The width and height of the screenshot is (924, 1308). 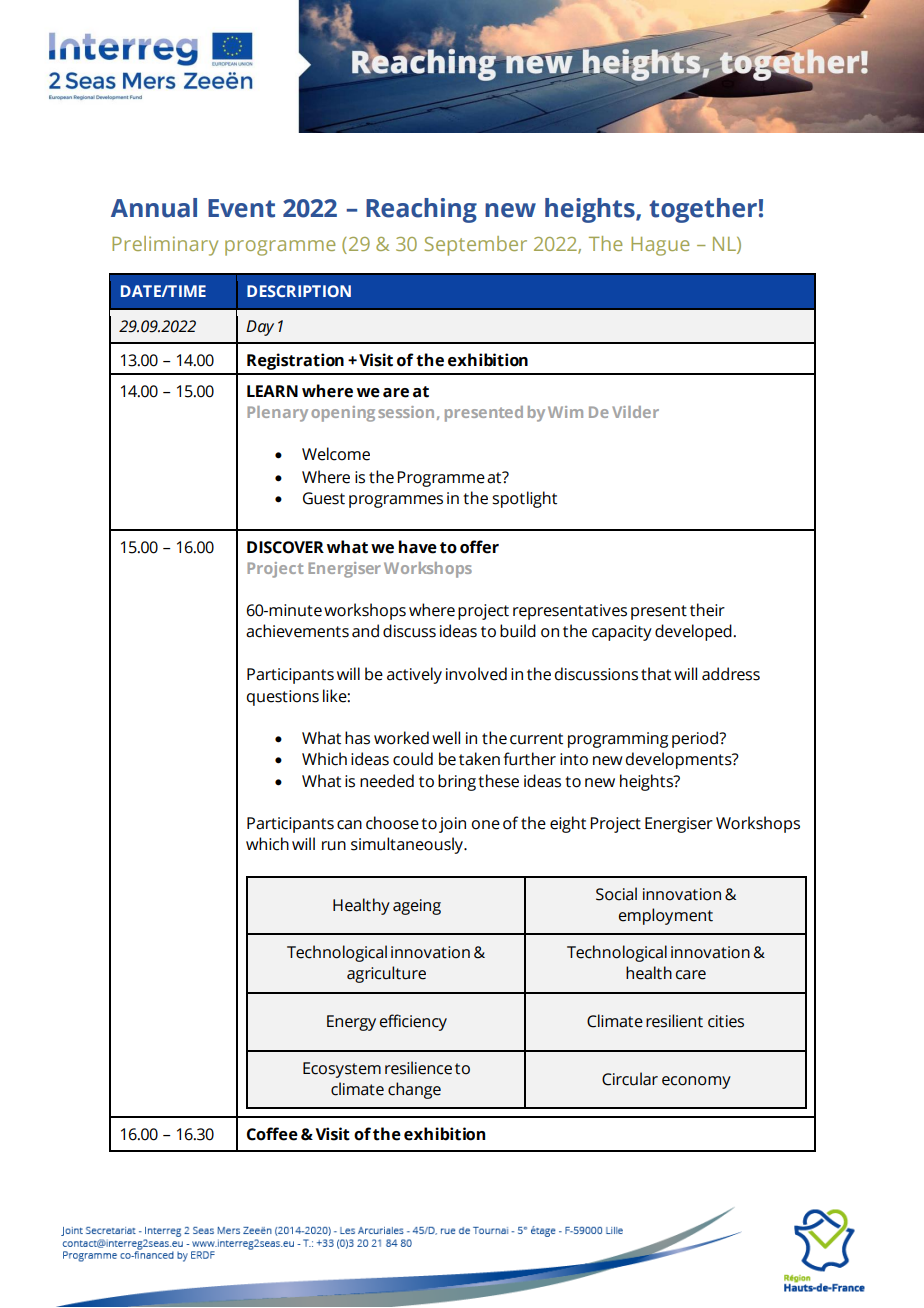 What do you see at coordinates (414, 675) in the screenshot?
I see `actively` at bounding box center [414, 675].
